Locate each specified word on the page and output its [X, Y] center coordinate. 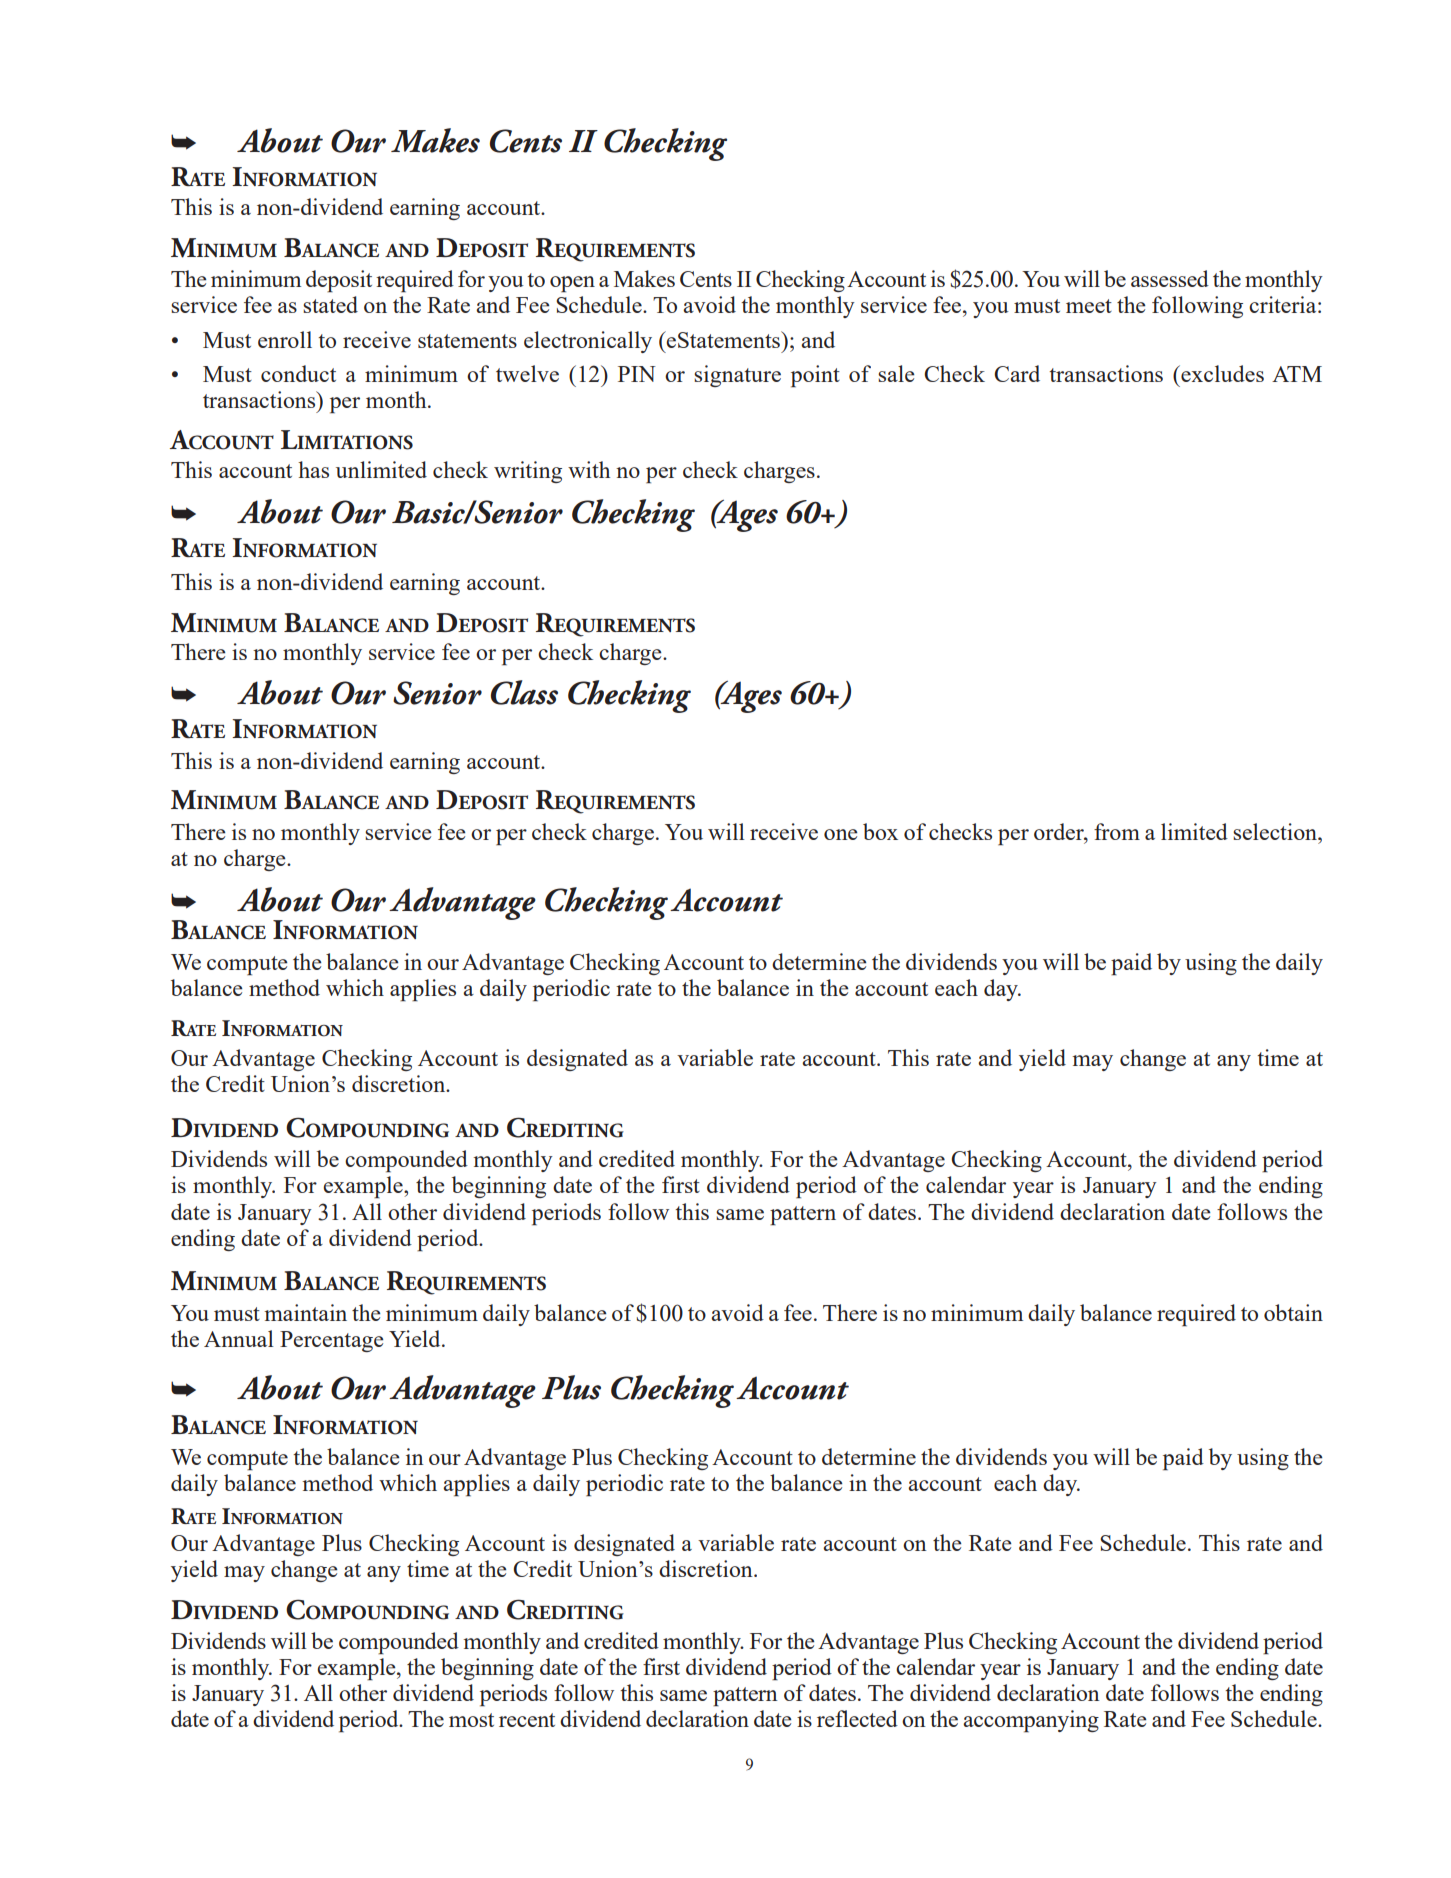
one [841, 834]
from [1117, 831]
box [880, 831]
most [471, 1720]
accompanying [1031, 1721]
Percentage [332, 1341]
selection [1276, 831]
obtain [1293, 1312]
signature [737, 376]
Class [524, 692]
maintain [305, 1312]
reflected [857, 1718]
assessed [1170, 278]
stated [330, 304]
